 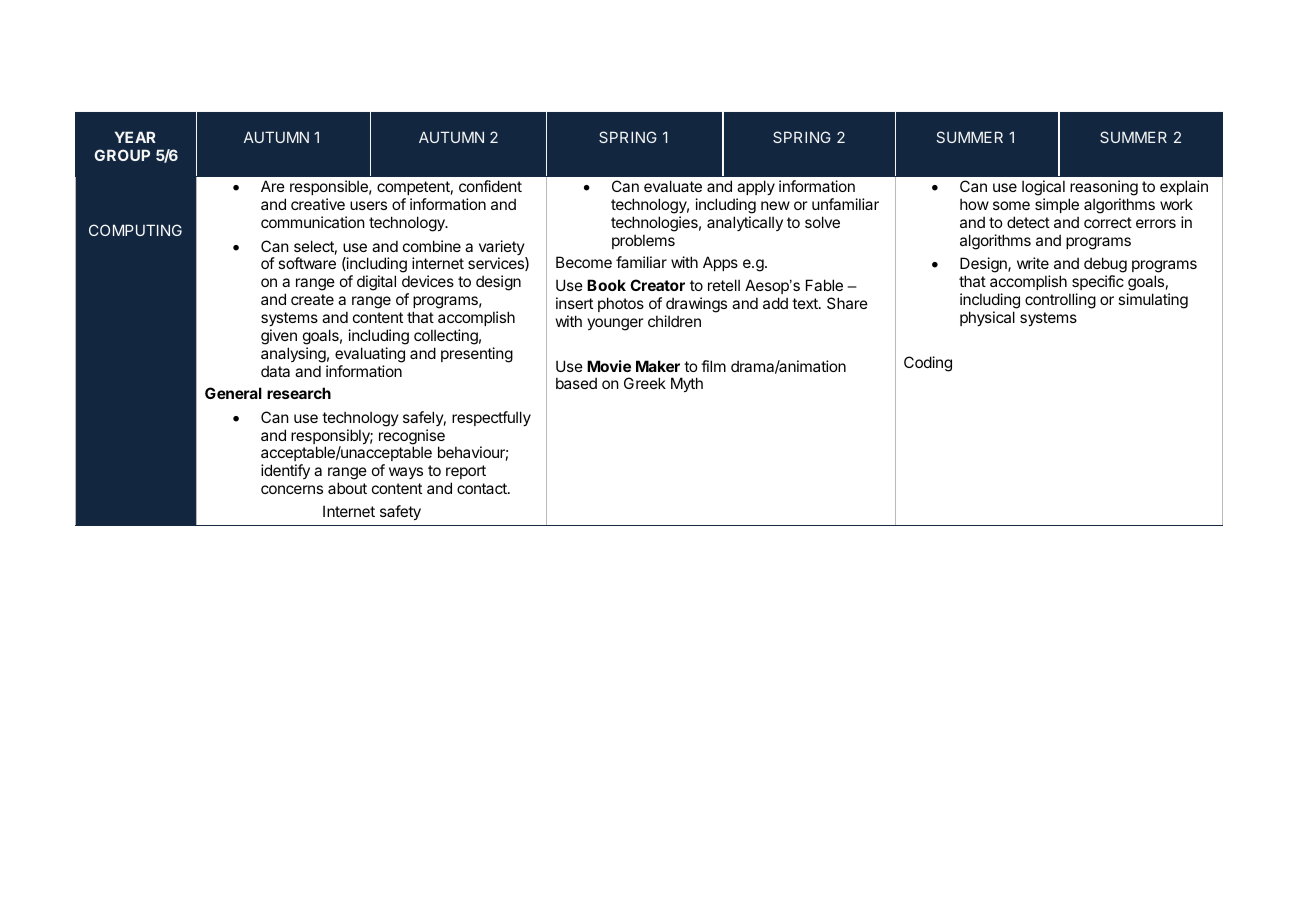 I want to click on logical, so click(x=1043, y=189).
